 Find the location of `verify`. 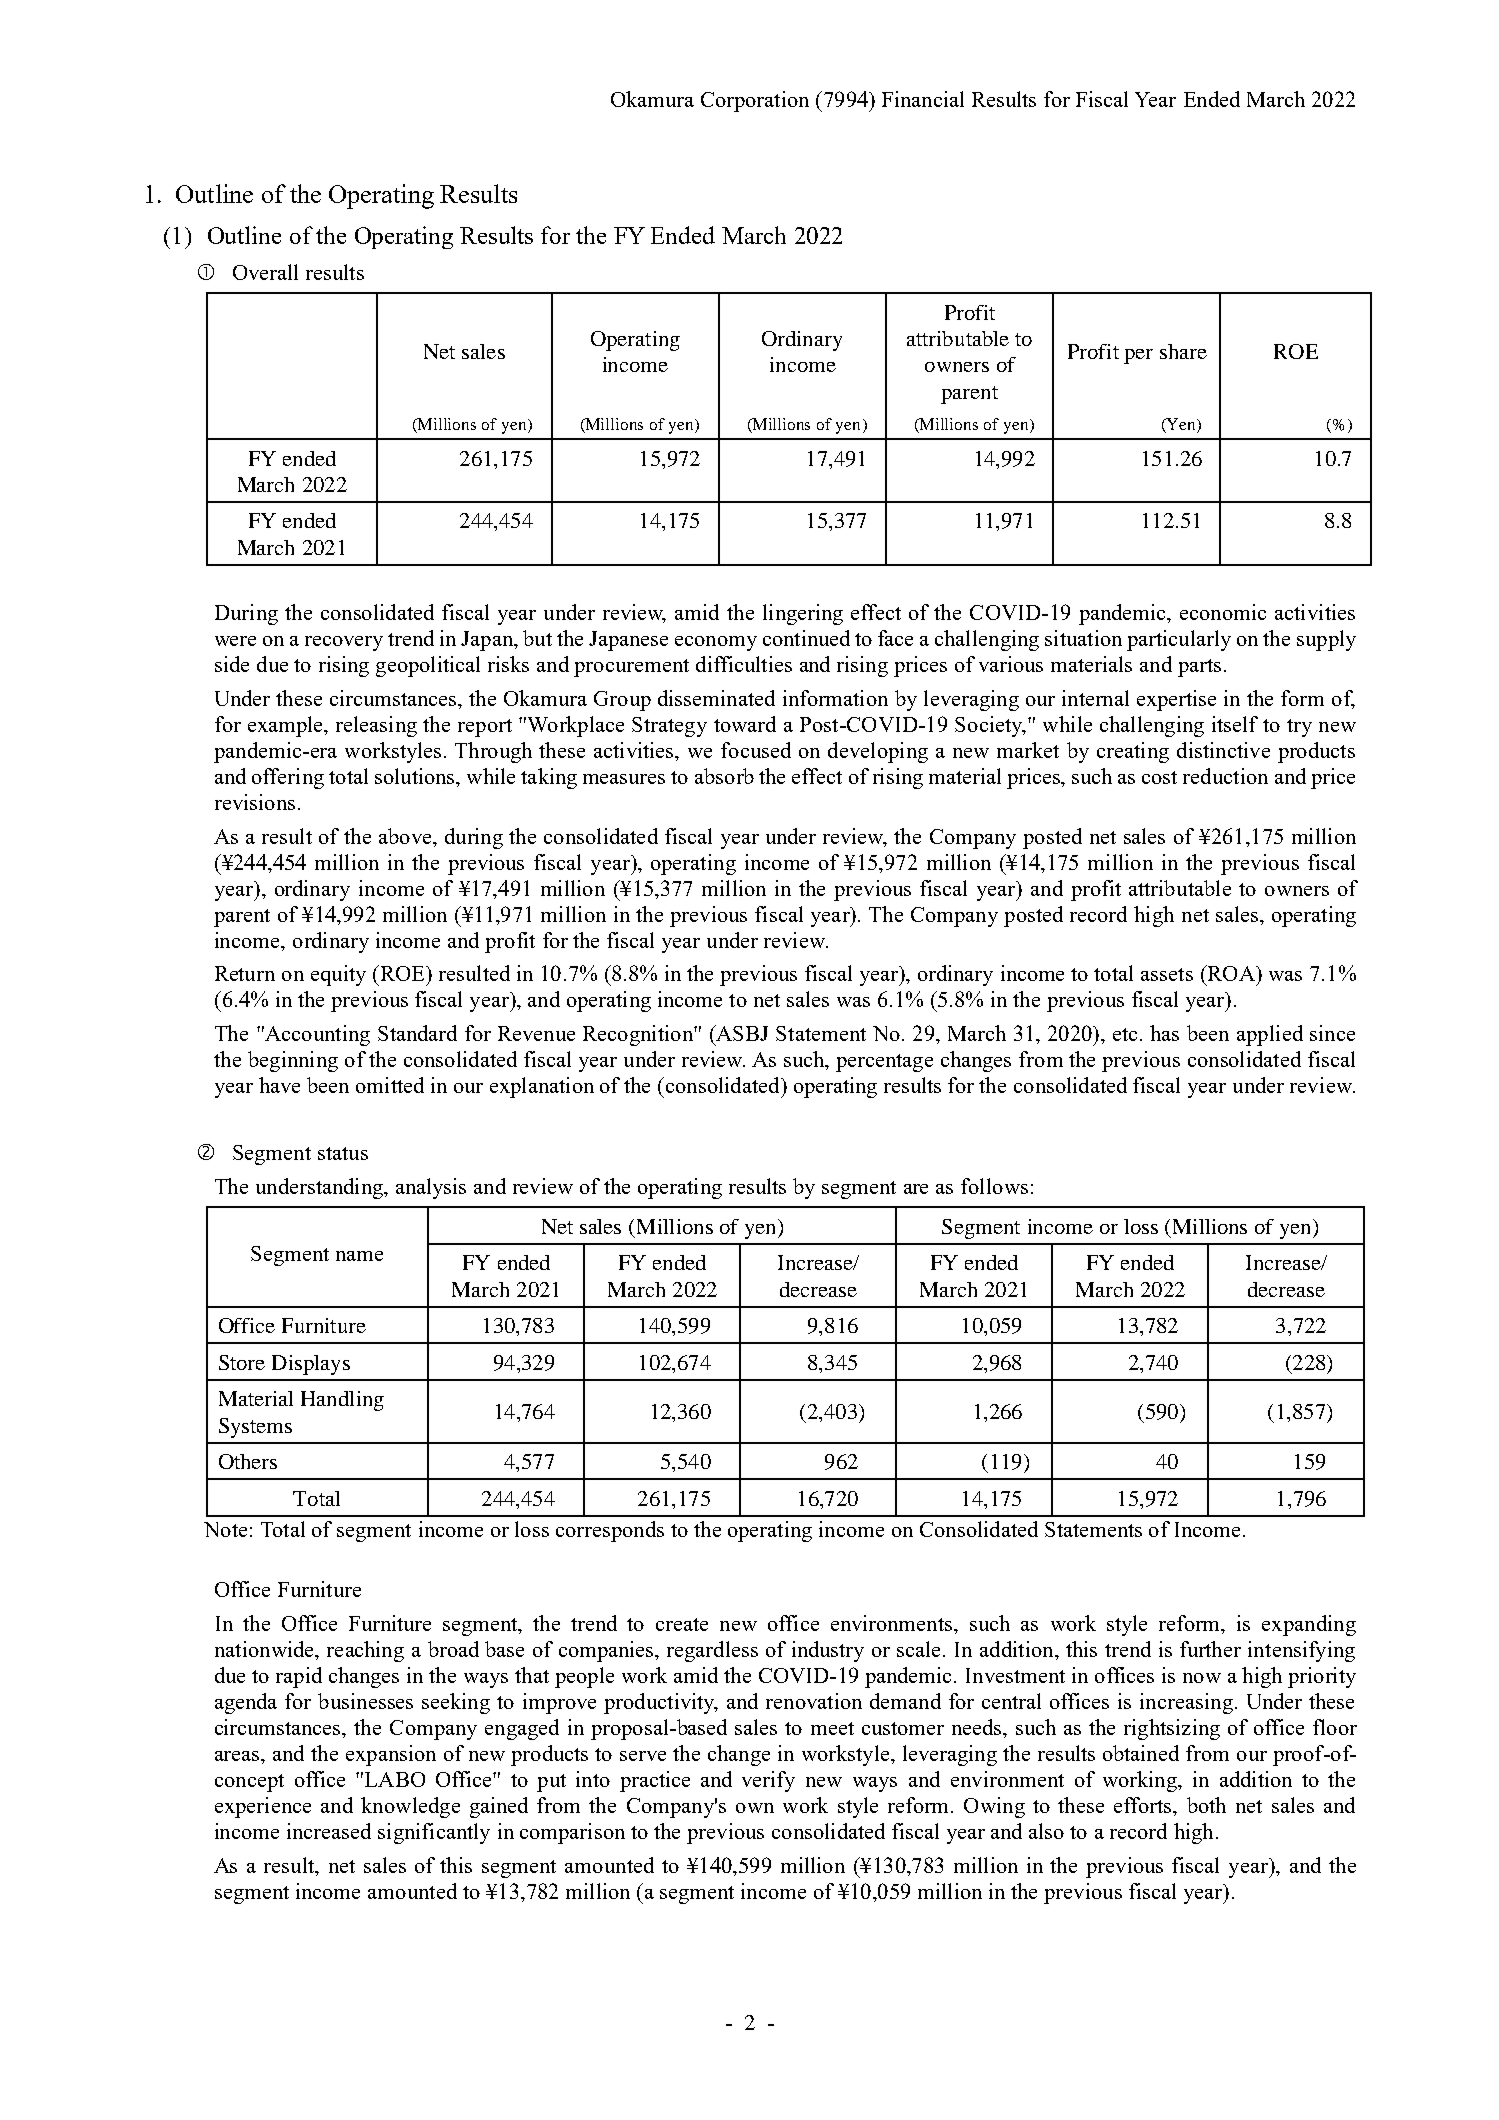

verify is located at coordinates (768, 1781).
